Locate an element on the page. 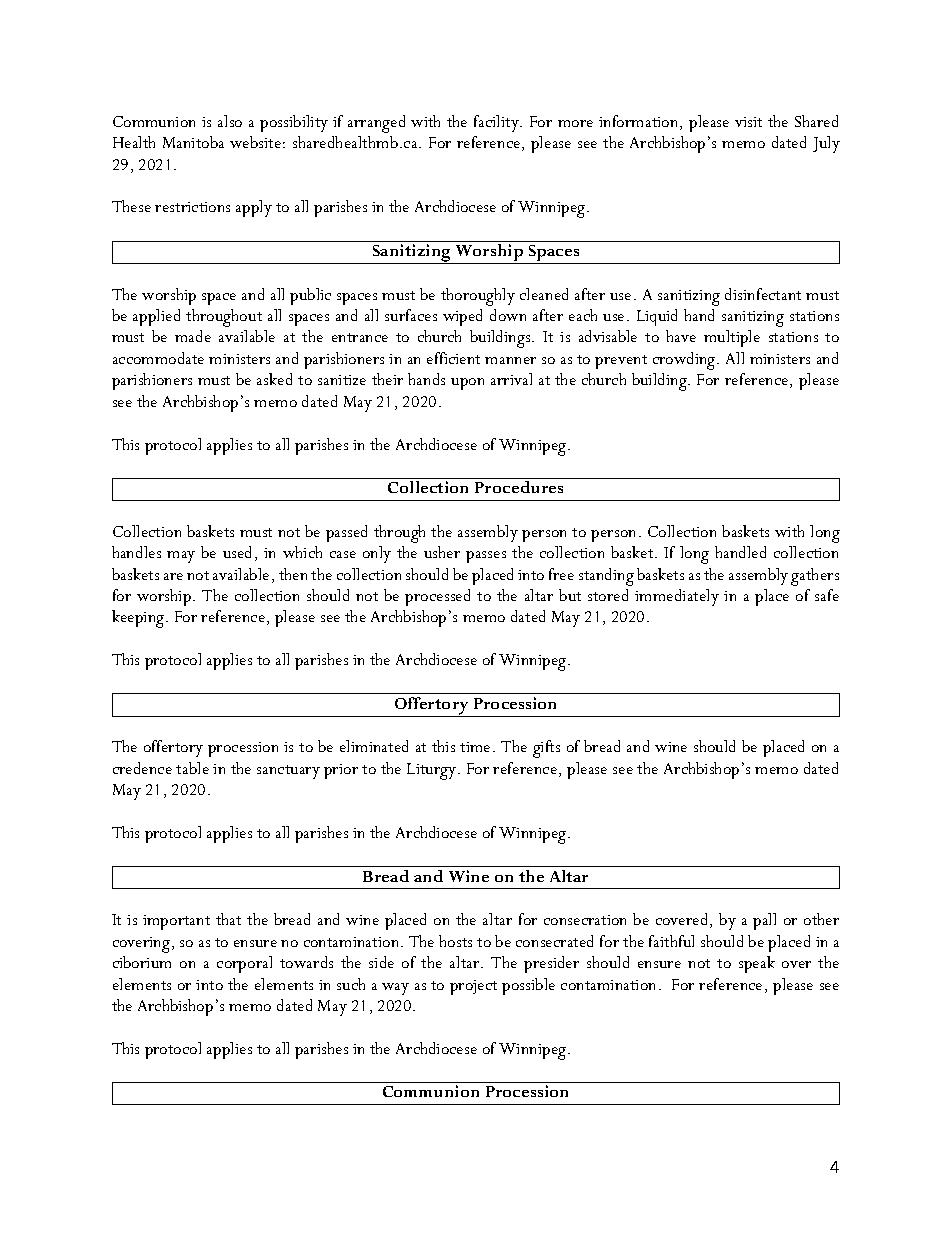 The image size is (952, 1233). table is located at coordinates (192, 768).
